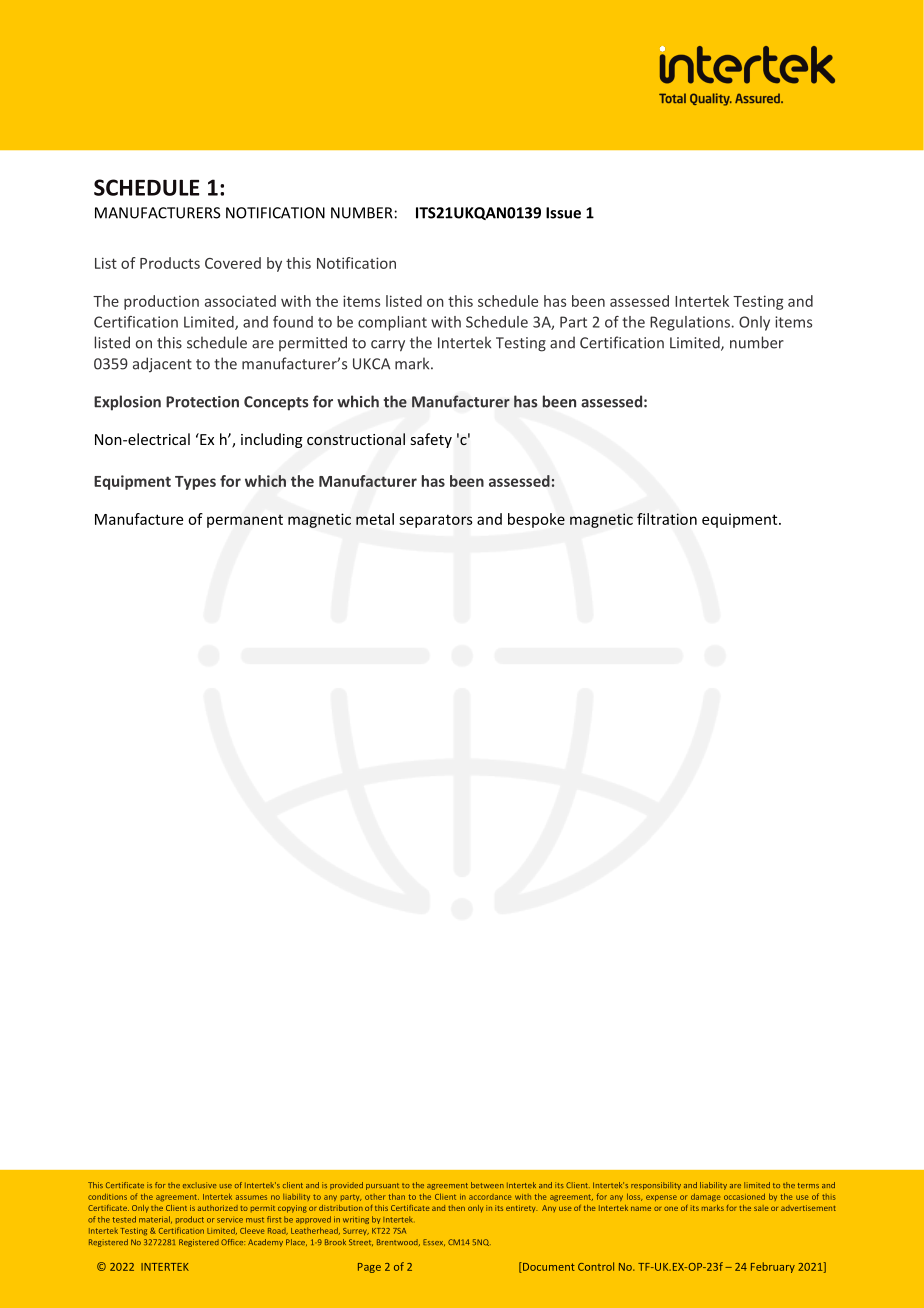 The height and width of the image is (1308, 924). Describe the element at coordinates (487, 1185) in the image. I see `between` at that location.
